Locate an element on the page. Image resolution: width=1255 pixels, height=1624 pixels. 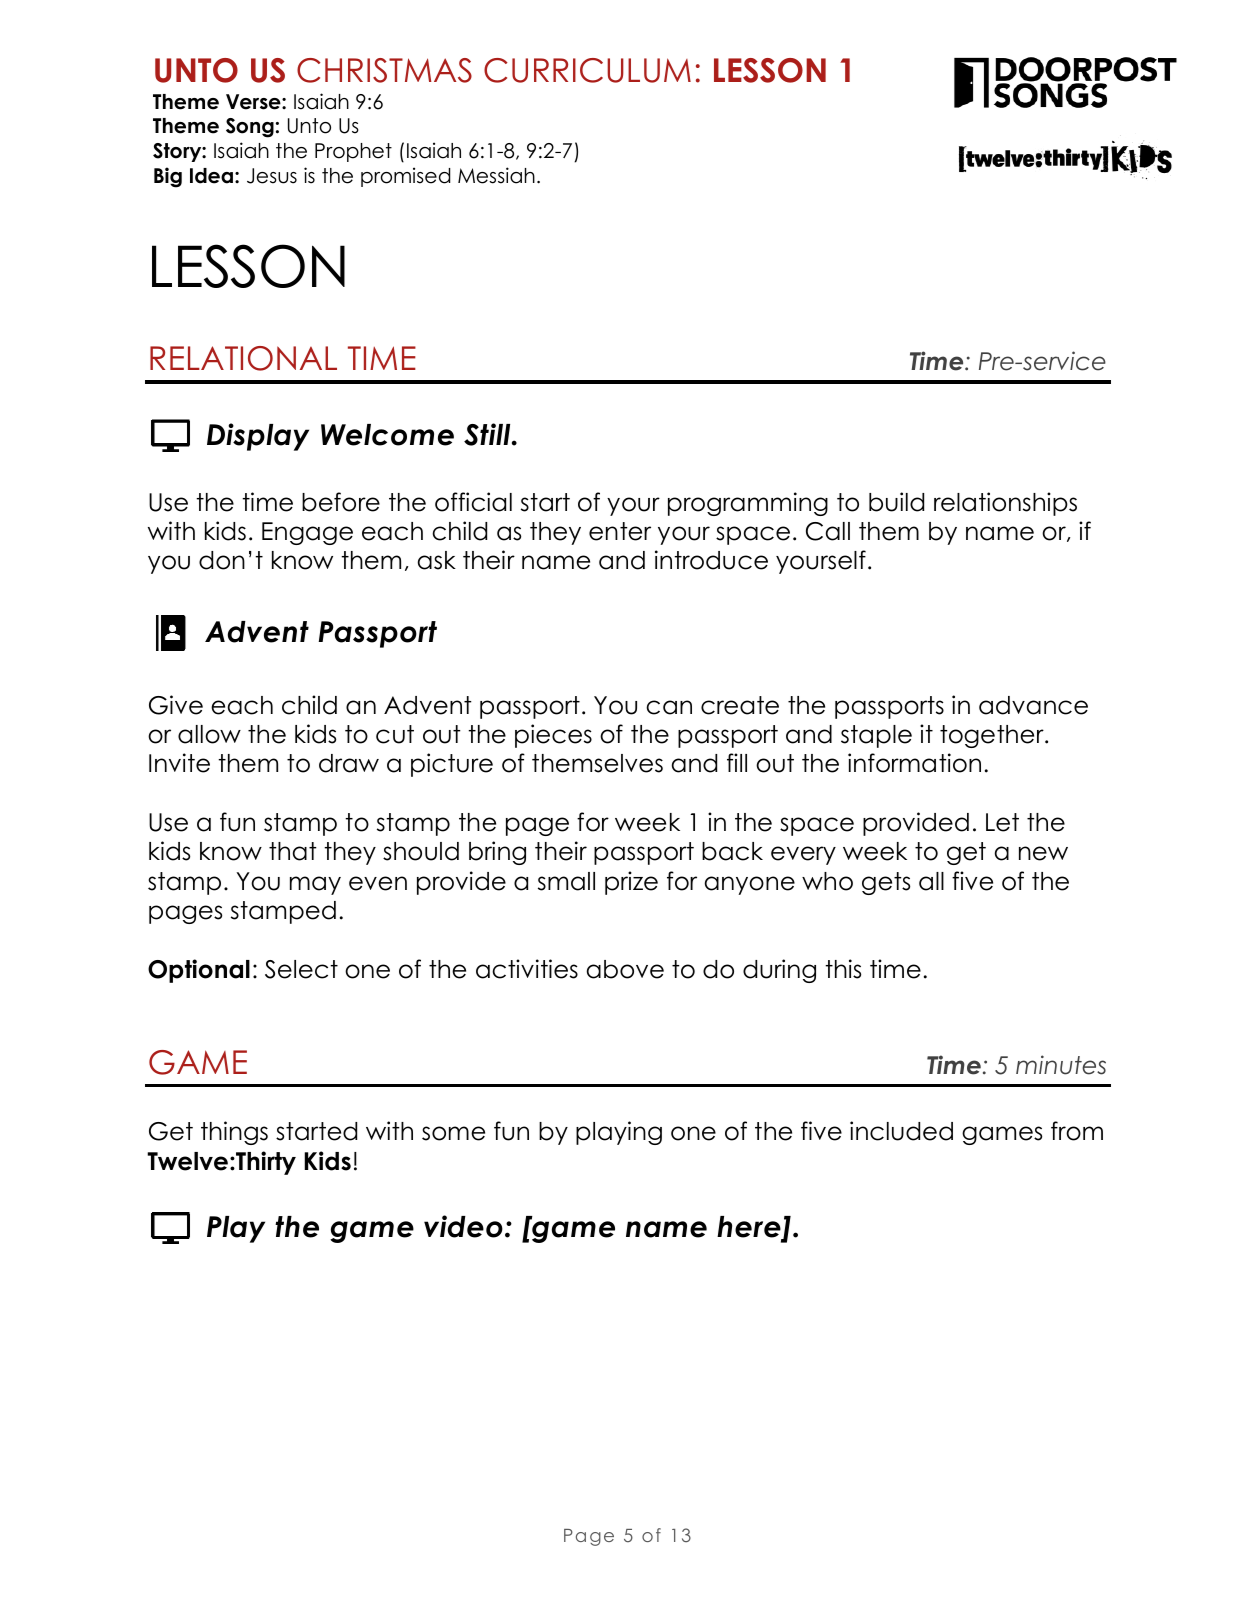
things is located at coordinates (234, 1133).
